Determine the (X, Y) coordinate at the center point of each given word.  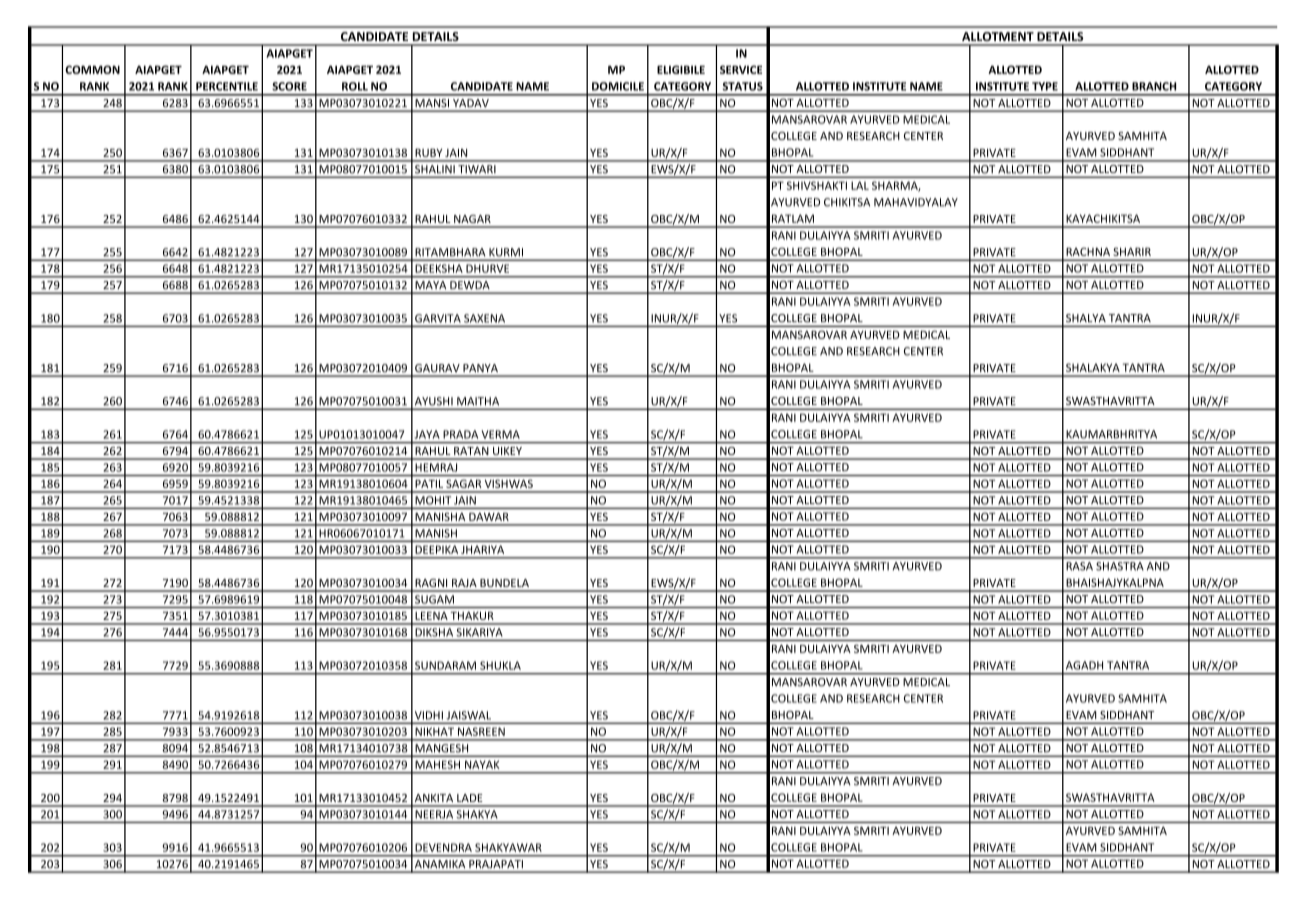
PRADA (460, 434)
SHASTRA (1120, 566)
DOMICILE (618, 86)
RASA (1079, 566)
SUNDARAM (445, 665)
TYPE (1045, 86)
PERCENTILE (227, 86)
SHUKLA (500, 665)
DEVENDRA (443, 847)
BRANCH (1154, 86)
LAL (860, 185)
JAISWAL (469, 715)
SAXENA (484, 318)
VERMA (501, 434)
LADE (470, 798)
